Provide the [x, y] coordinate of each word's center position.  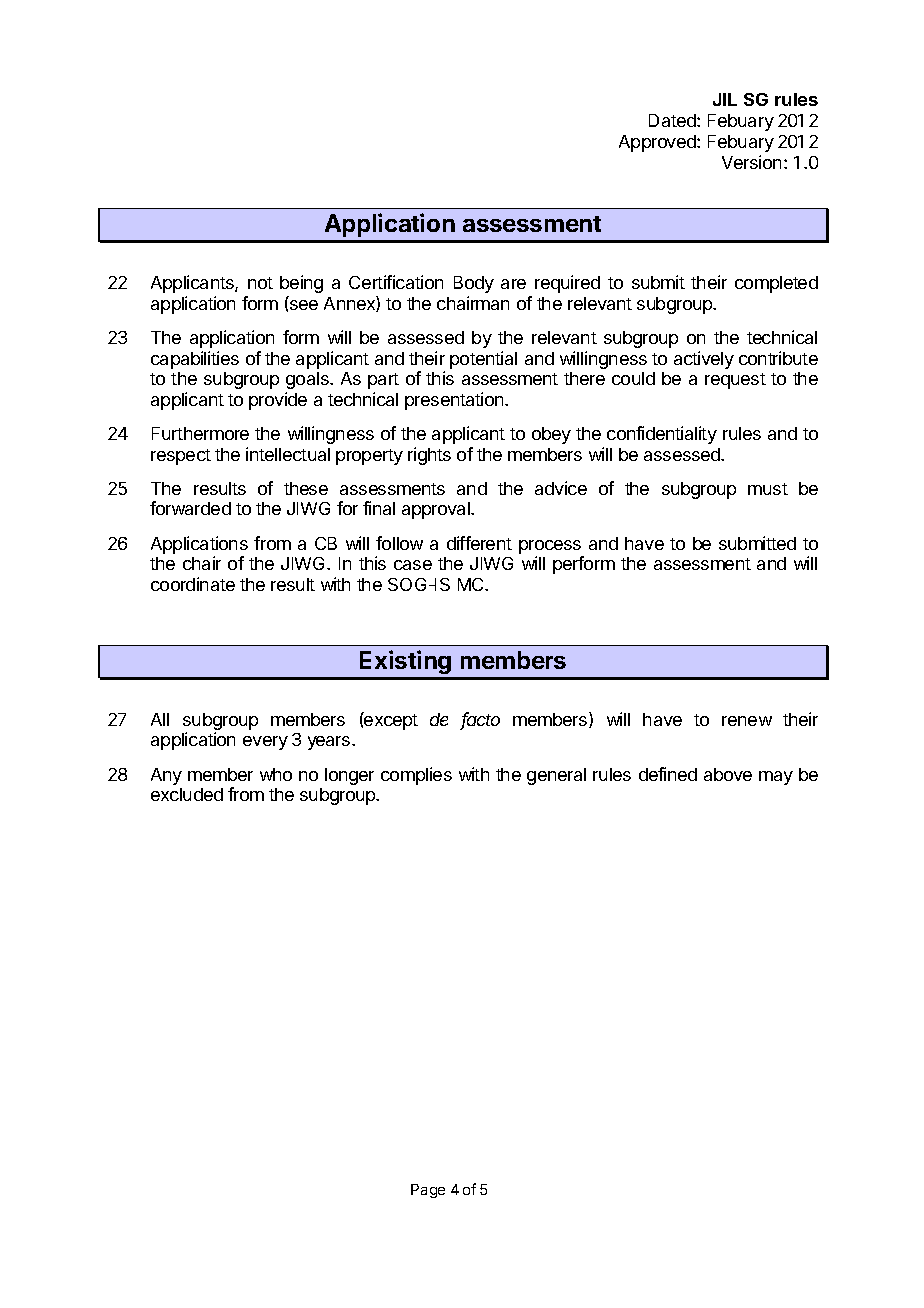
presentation [455, 401]
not [260, 283]
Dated [673, 120]
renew [747, 721]
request [735, 381]
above [728, 774]
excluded [187, 794]
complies [416, 776]
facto [480, 720]
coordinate [193, 584]
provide [278, 401]
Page [428, 1191]
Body [474, 284]
